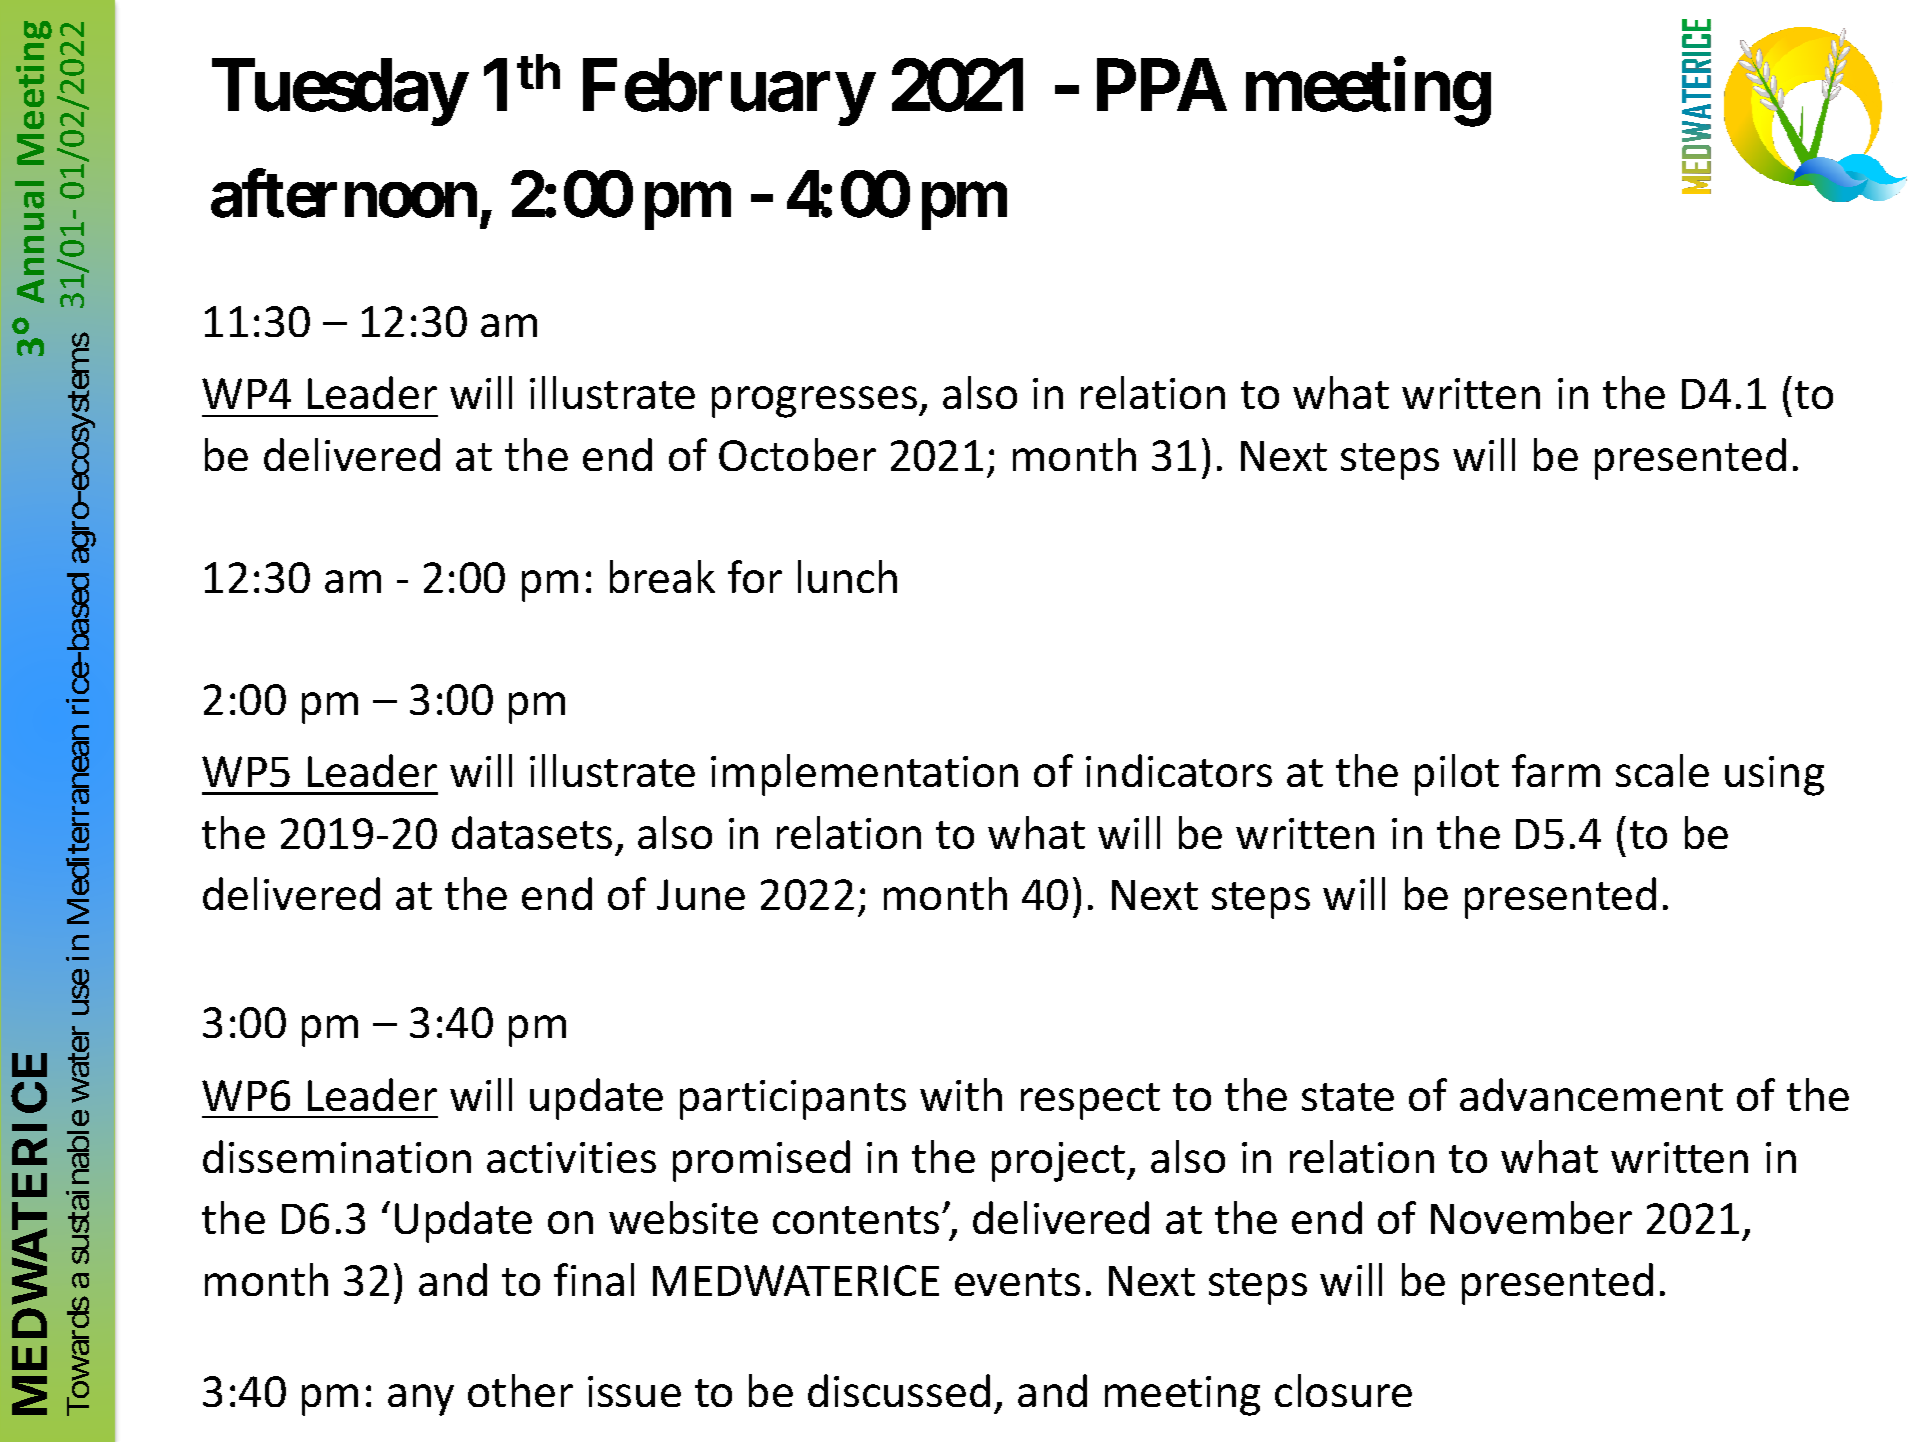 The width and height of the page is (1923, 1442). I want to click on progresses, so click(816, 402).
